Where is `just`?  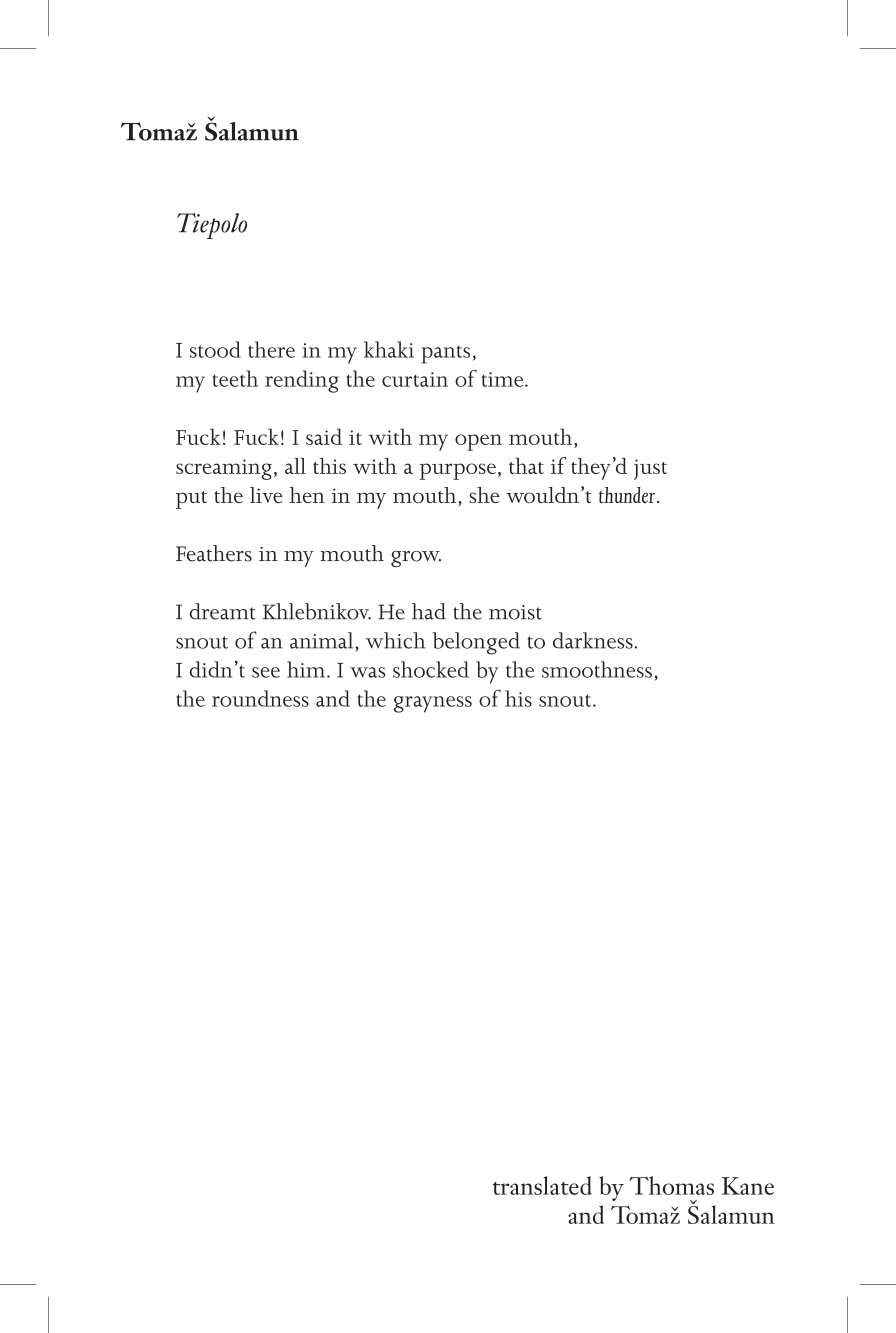
just is located at coordinates (650, 469).
